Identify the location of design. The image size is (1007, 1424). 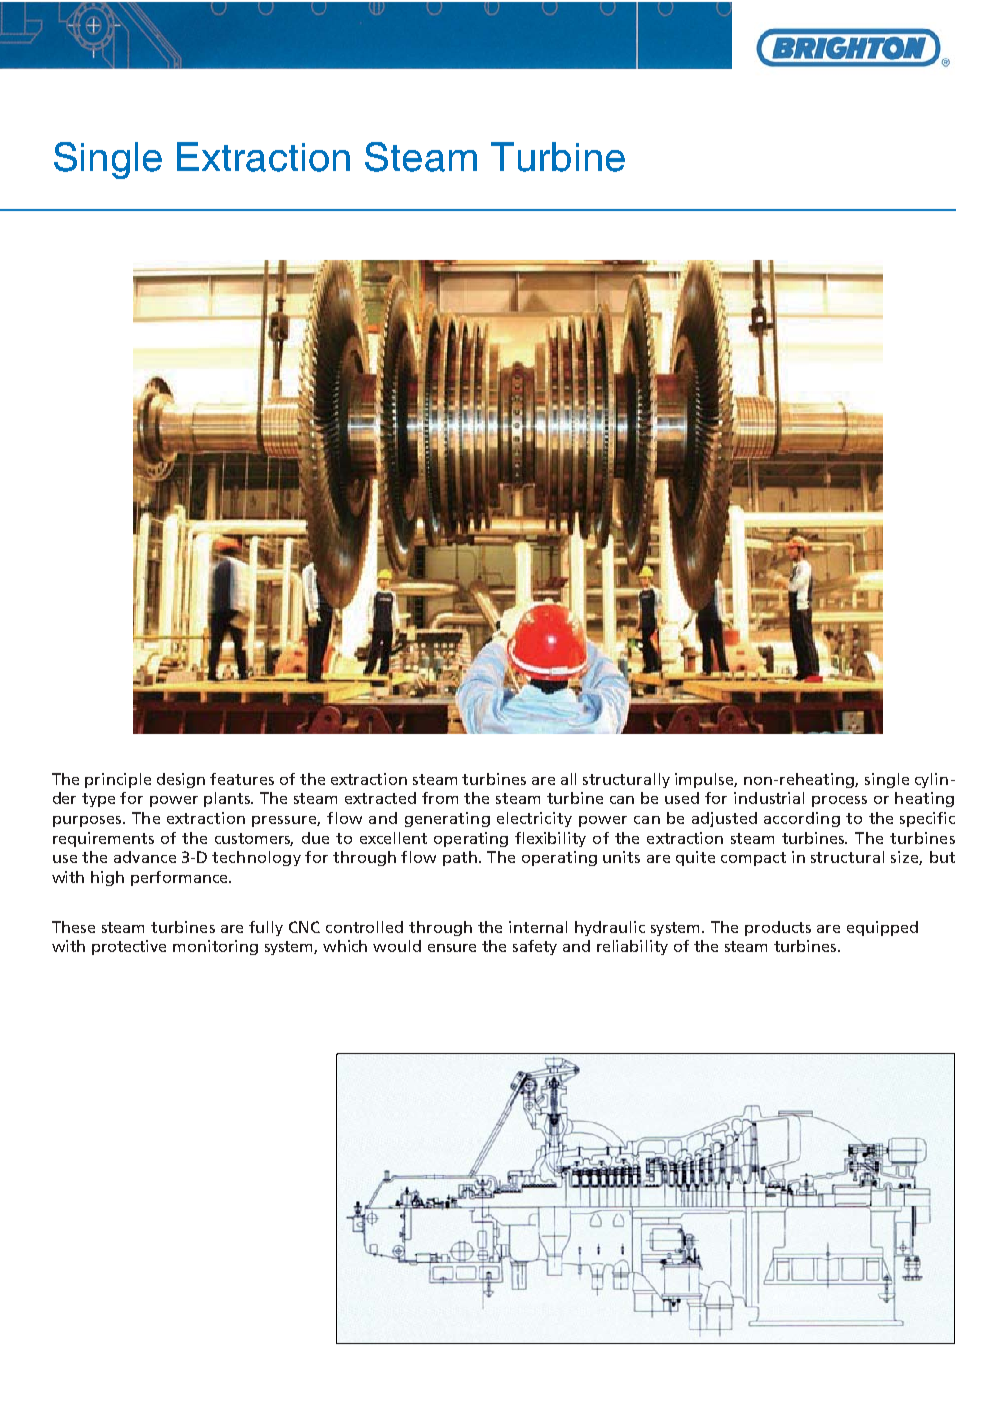
(181, 780).
